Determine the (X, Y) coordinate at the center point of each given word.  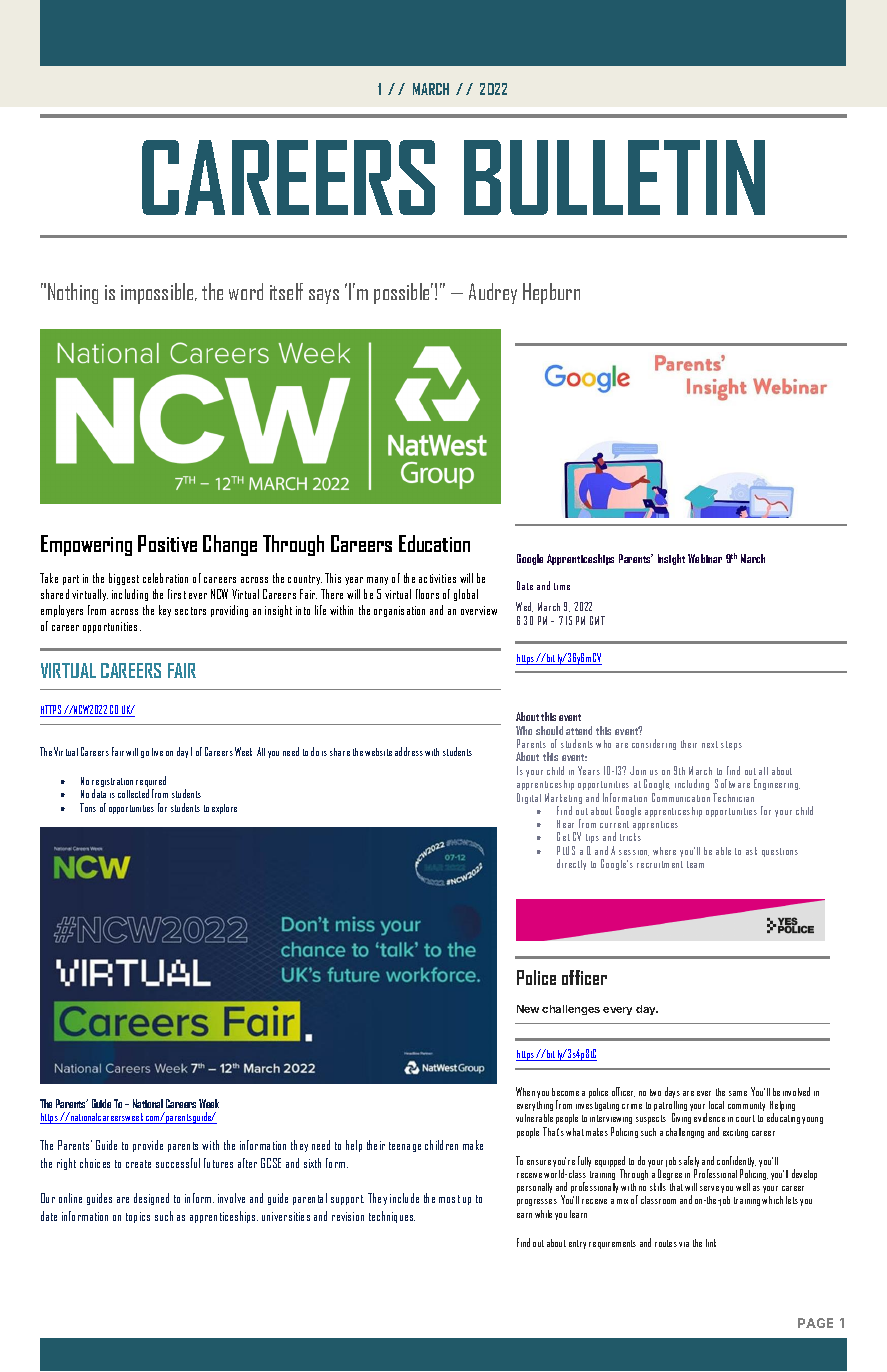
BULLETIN (614, 177)
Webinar (705, 558)
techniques (392, 1217)
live (157, 752)
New (528, 1009)
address (409, 751)
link (711, 1243)
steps (731, 745)
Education (434, 543)
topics (138, 1217)
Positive (167, 543)
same (738, 1093)
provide (148, 1146)
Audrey (493, 293)
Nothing (73, 293)
